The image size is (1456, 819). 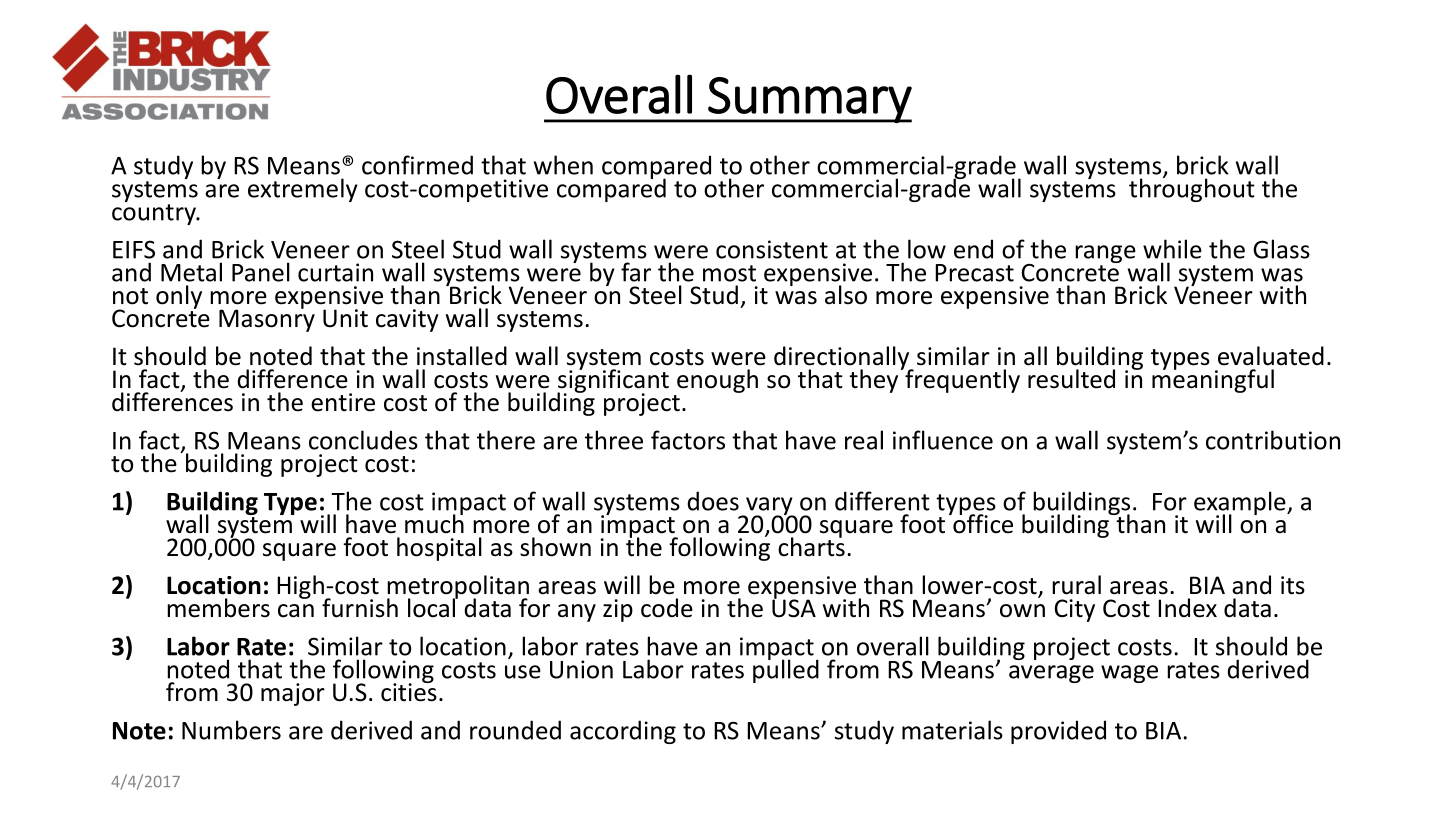 What do you see at coordinates (1192, 189) in the screenshot?
I see `throughout` at bounding box center [1192, 189].
